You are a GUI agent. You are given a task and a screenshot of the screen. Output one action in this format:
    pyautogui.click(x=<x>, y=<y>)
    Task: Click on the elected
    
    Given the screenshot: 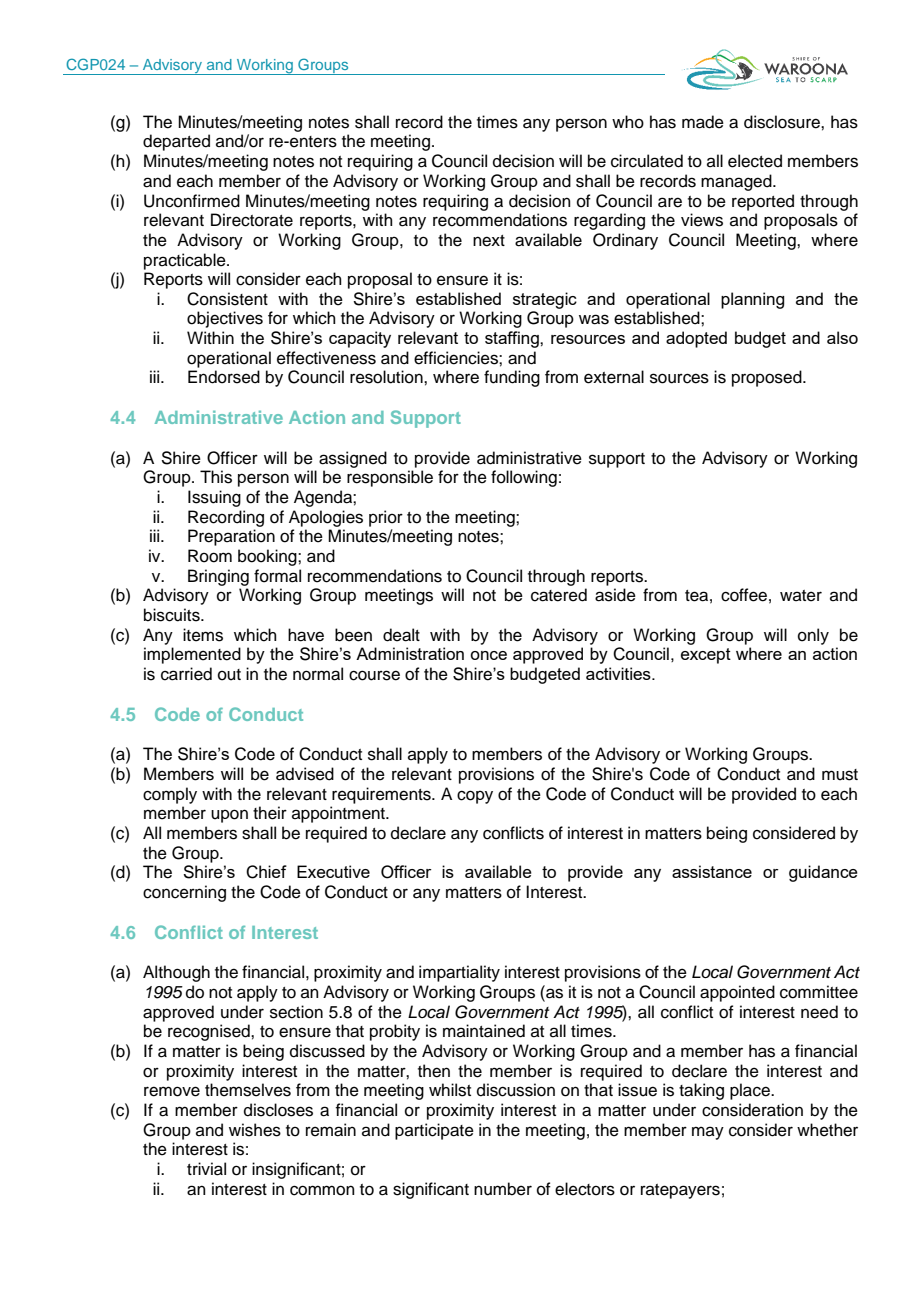 What is the action you would take?
    pyautogui.click(x=755, y=161)
